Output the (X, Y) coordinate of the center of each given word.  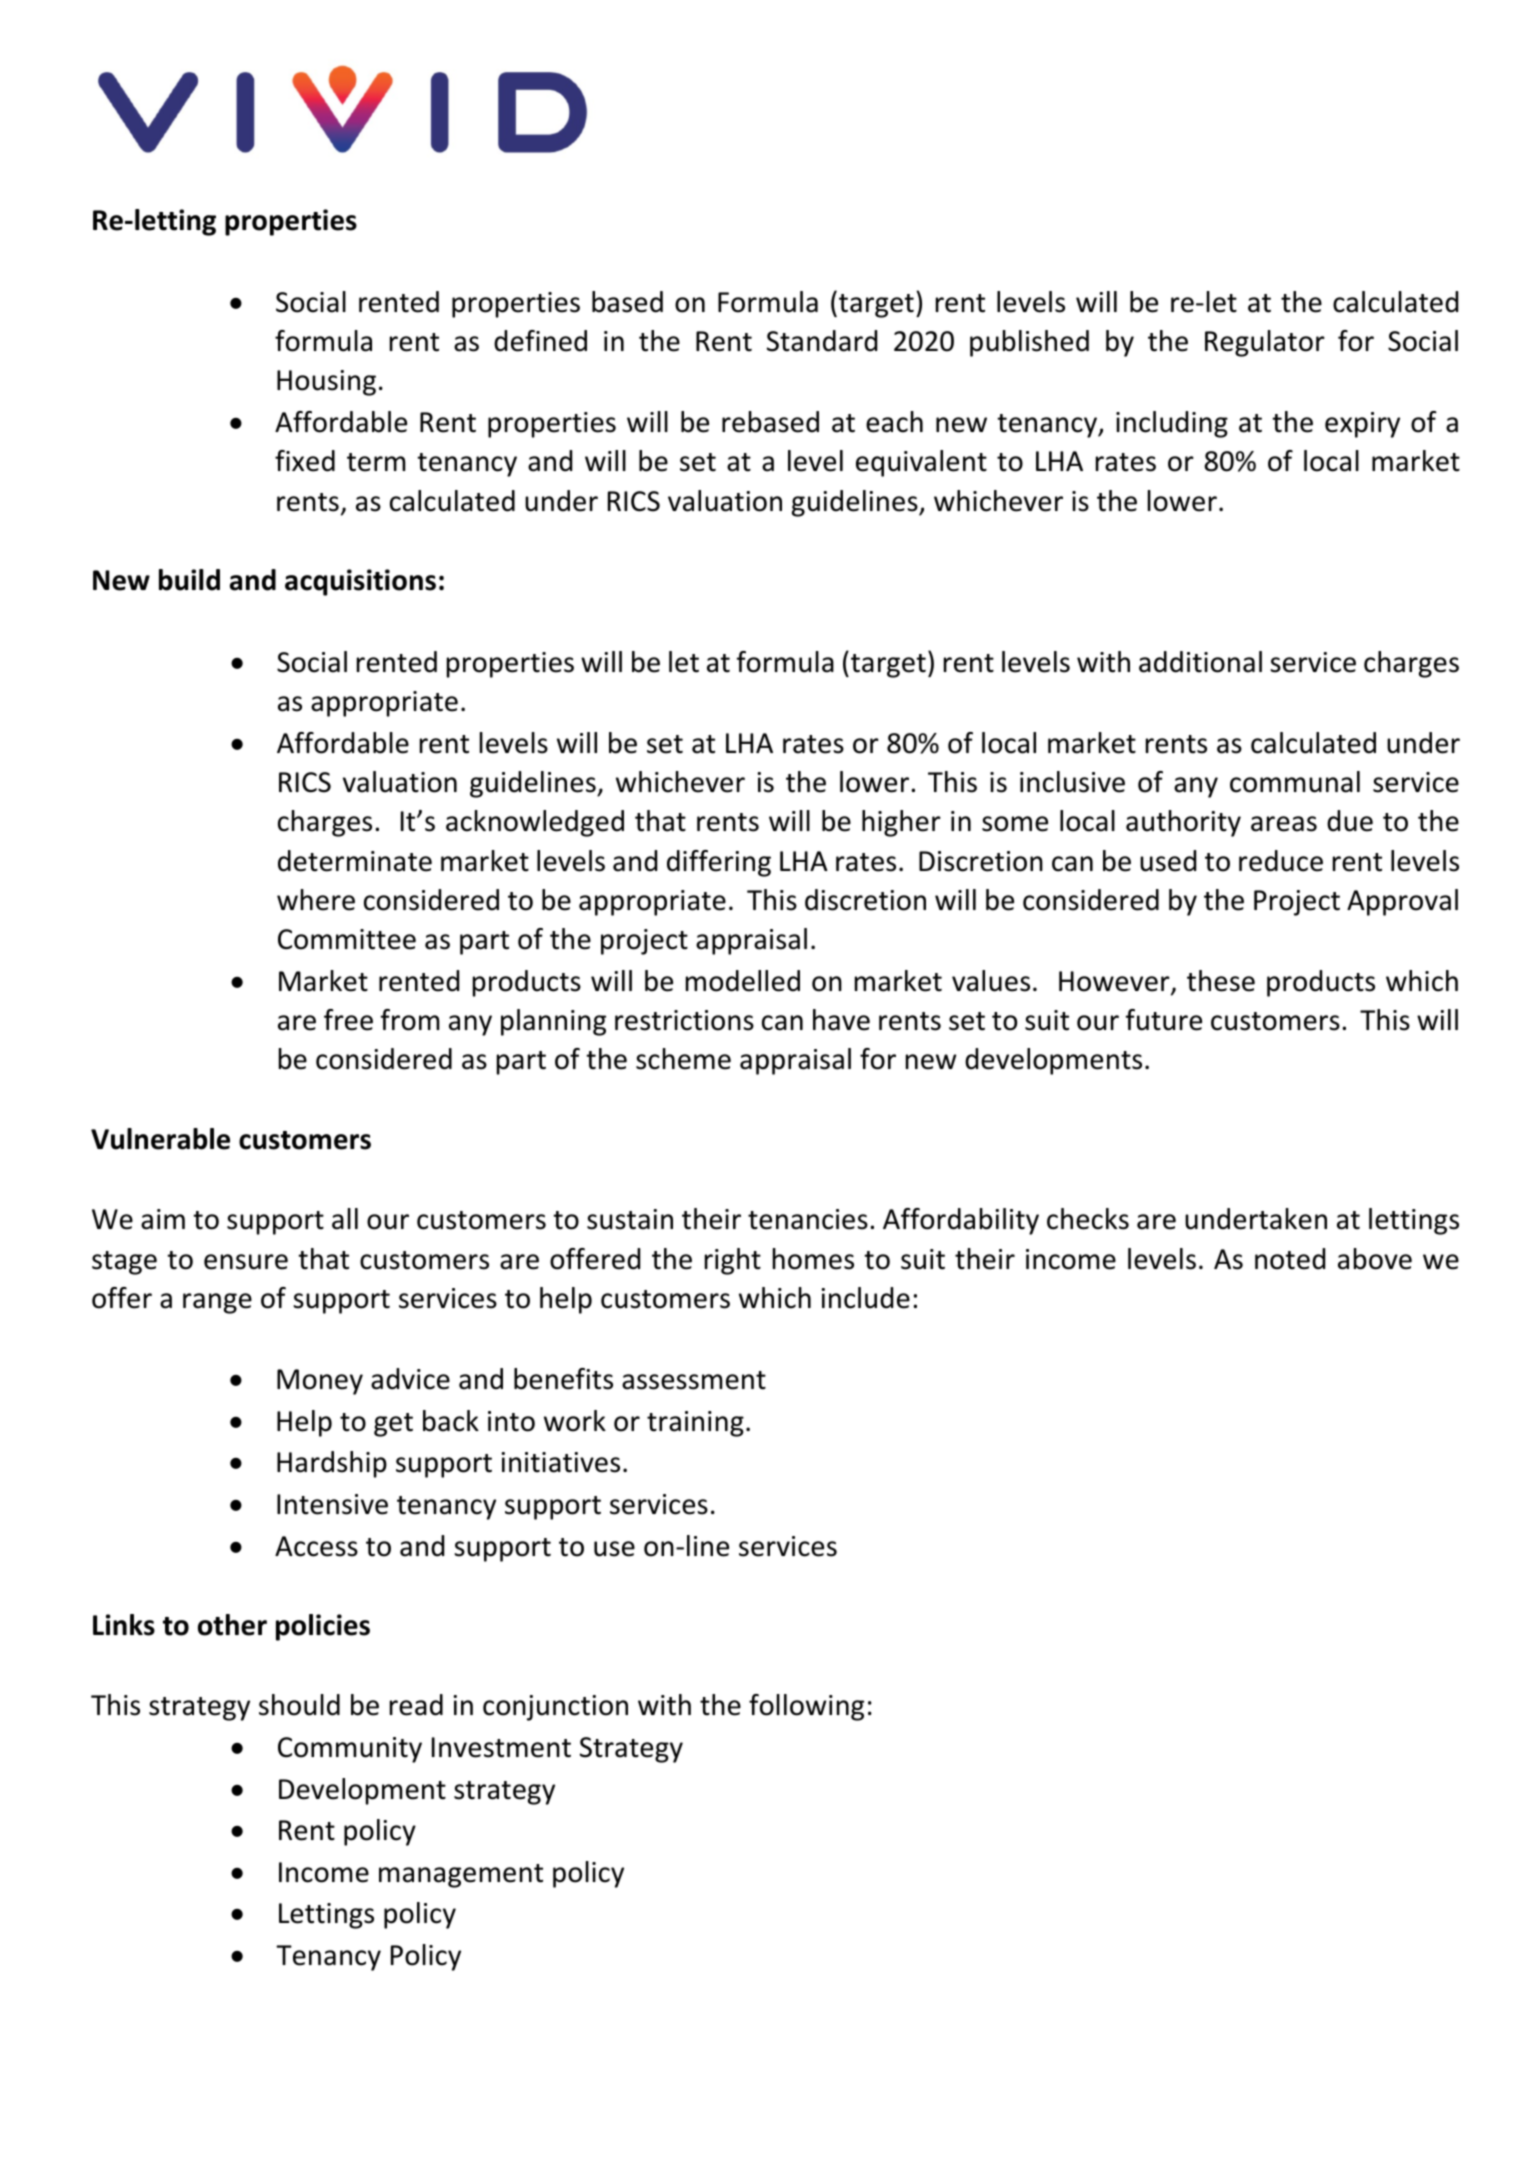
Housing (326, 383)
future (1164, 1020)
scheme (683, 1059)
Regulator (1265, 343)
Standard (822, 341)
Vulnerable (160, 1139)
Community (350, 1750)
